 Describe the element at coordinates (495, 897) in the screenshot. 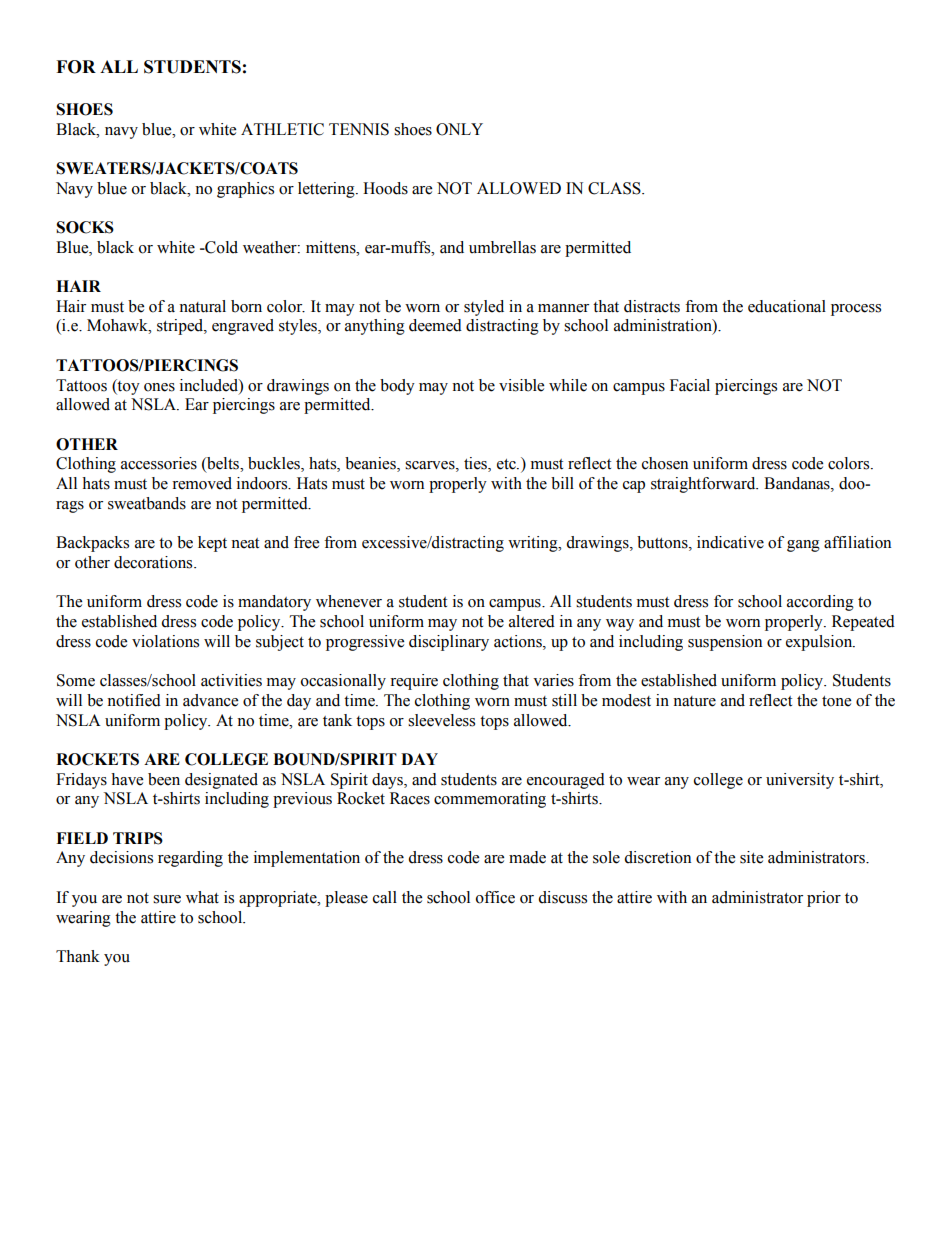

I see `office` at that location.
